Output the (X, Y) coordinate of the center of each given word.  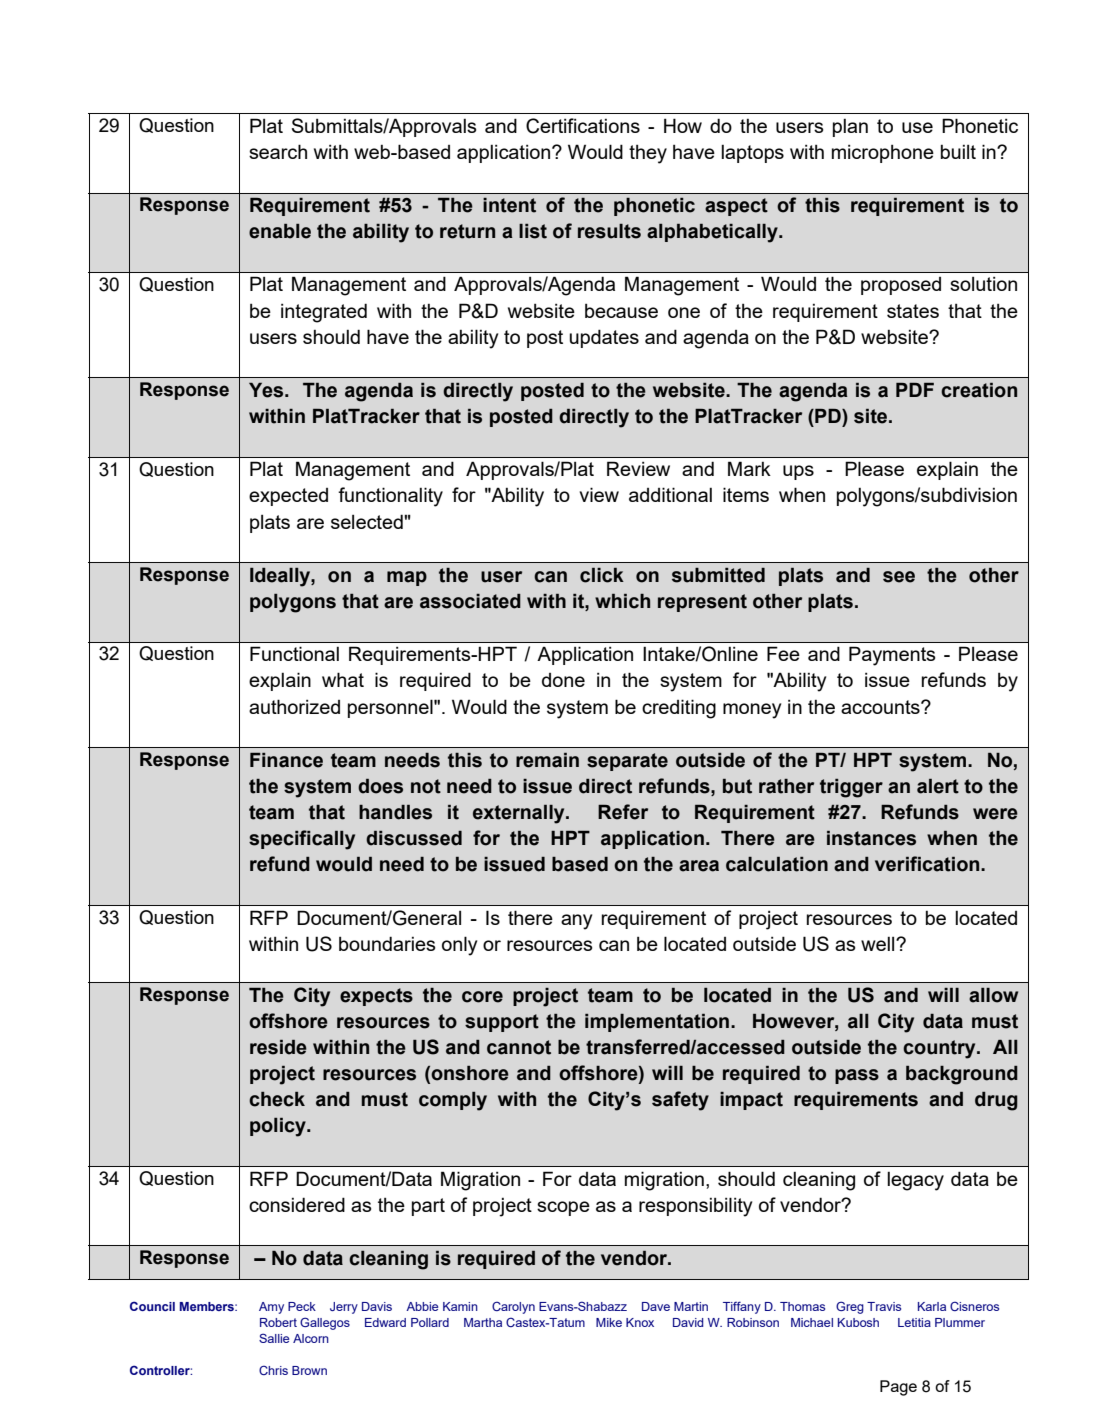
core (482, 997)
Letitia (914, 1322)
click (602, 575)
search (278, 151)
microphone (883, 153)
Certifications (583, 126)
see (899, 577)
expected (288, 497)
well (879, 943)
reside (278, 1047)
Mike (609, 1322)
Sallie (274, 1338)
